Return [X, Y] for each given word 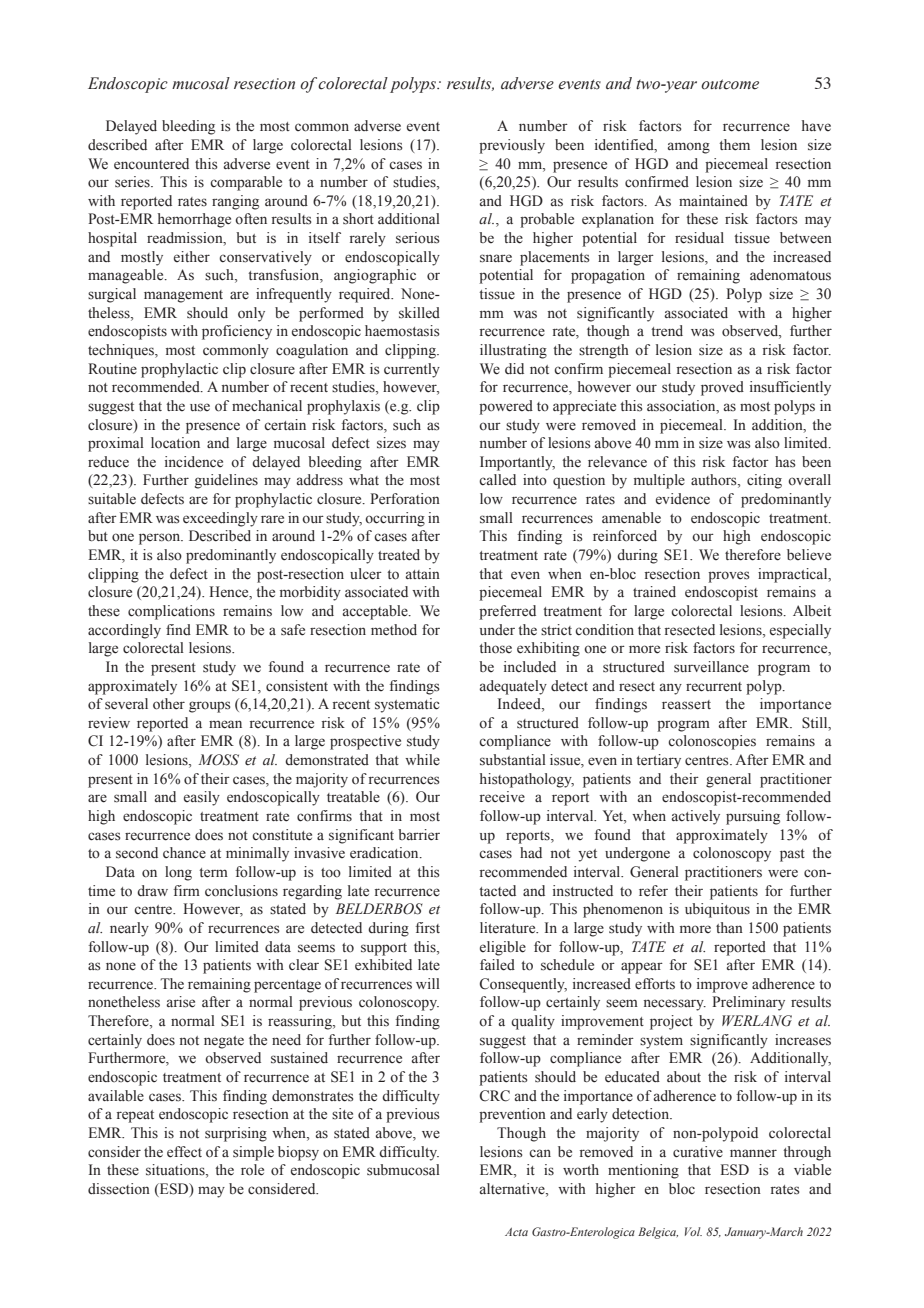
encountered [151, 164]
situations [176, 1171]
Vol [693, 1231]
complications [171, 612]
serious [418, 238]
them [734, 145]
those [495, 648]
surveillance [711, 667]
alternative [513, 1190]
